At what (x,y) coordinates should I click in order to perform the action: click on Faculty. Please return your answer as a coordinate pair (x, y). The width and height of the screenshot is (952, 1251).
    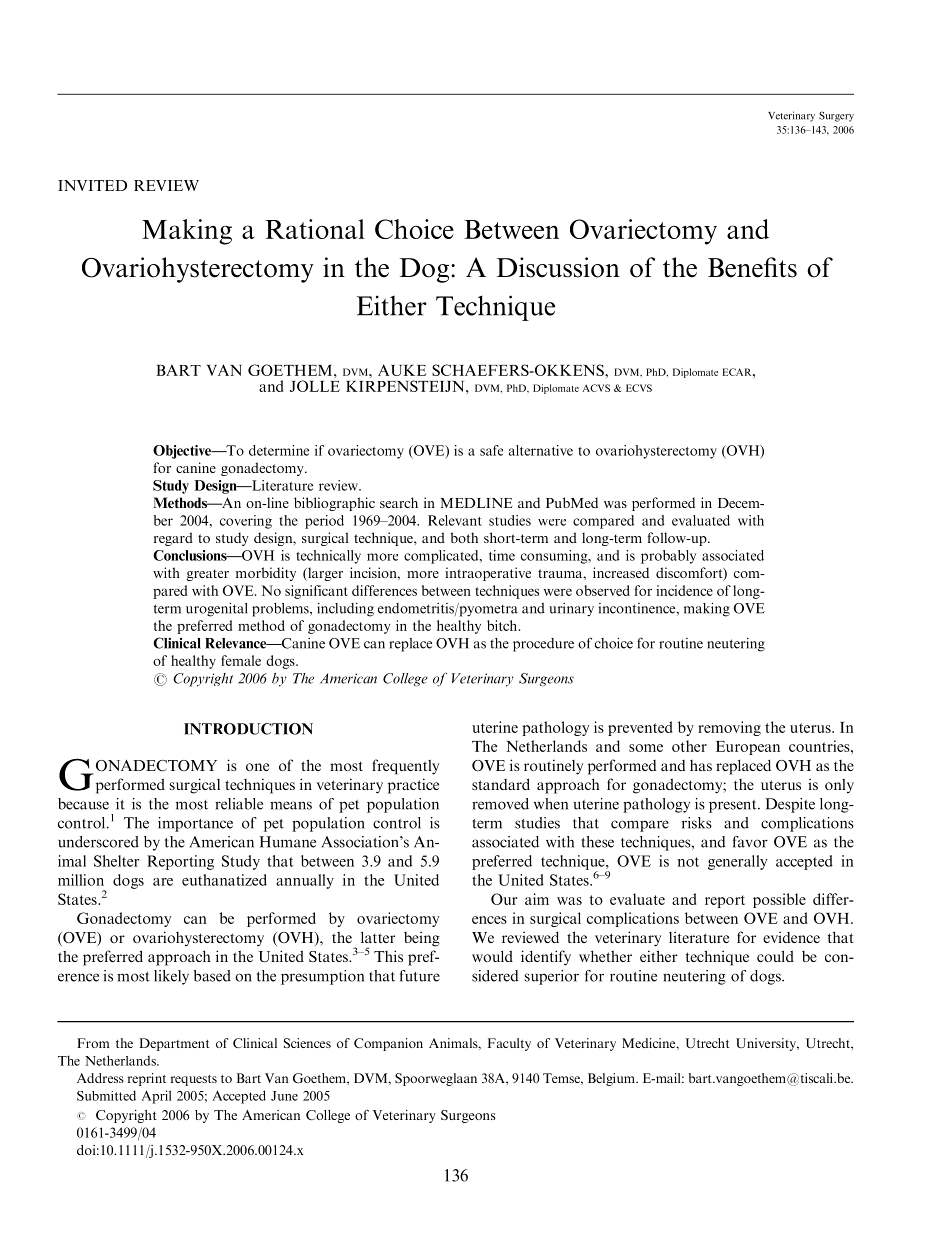
    Looking at the image, I should click on (509, 1044).
